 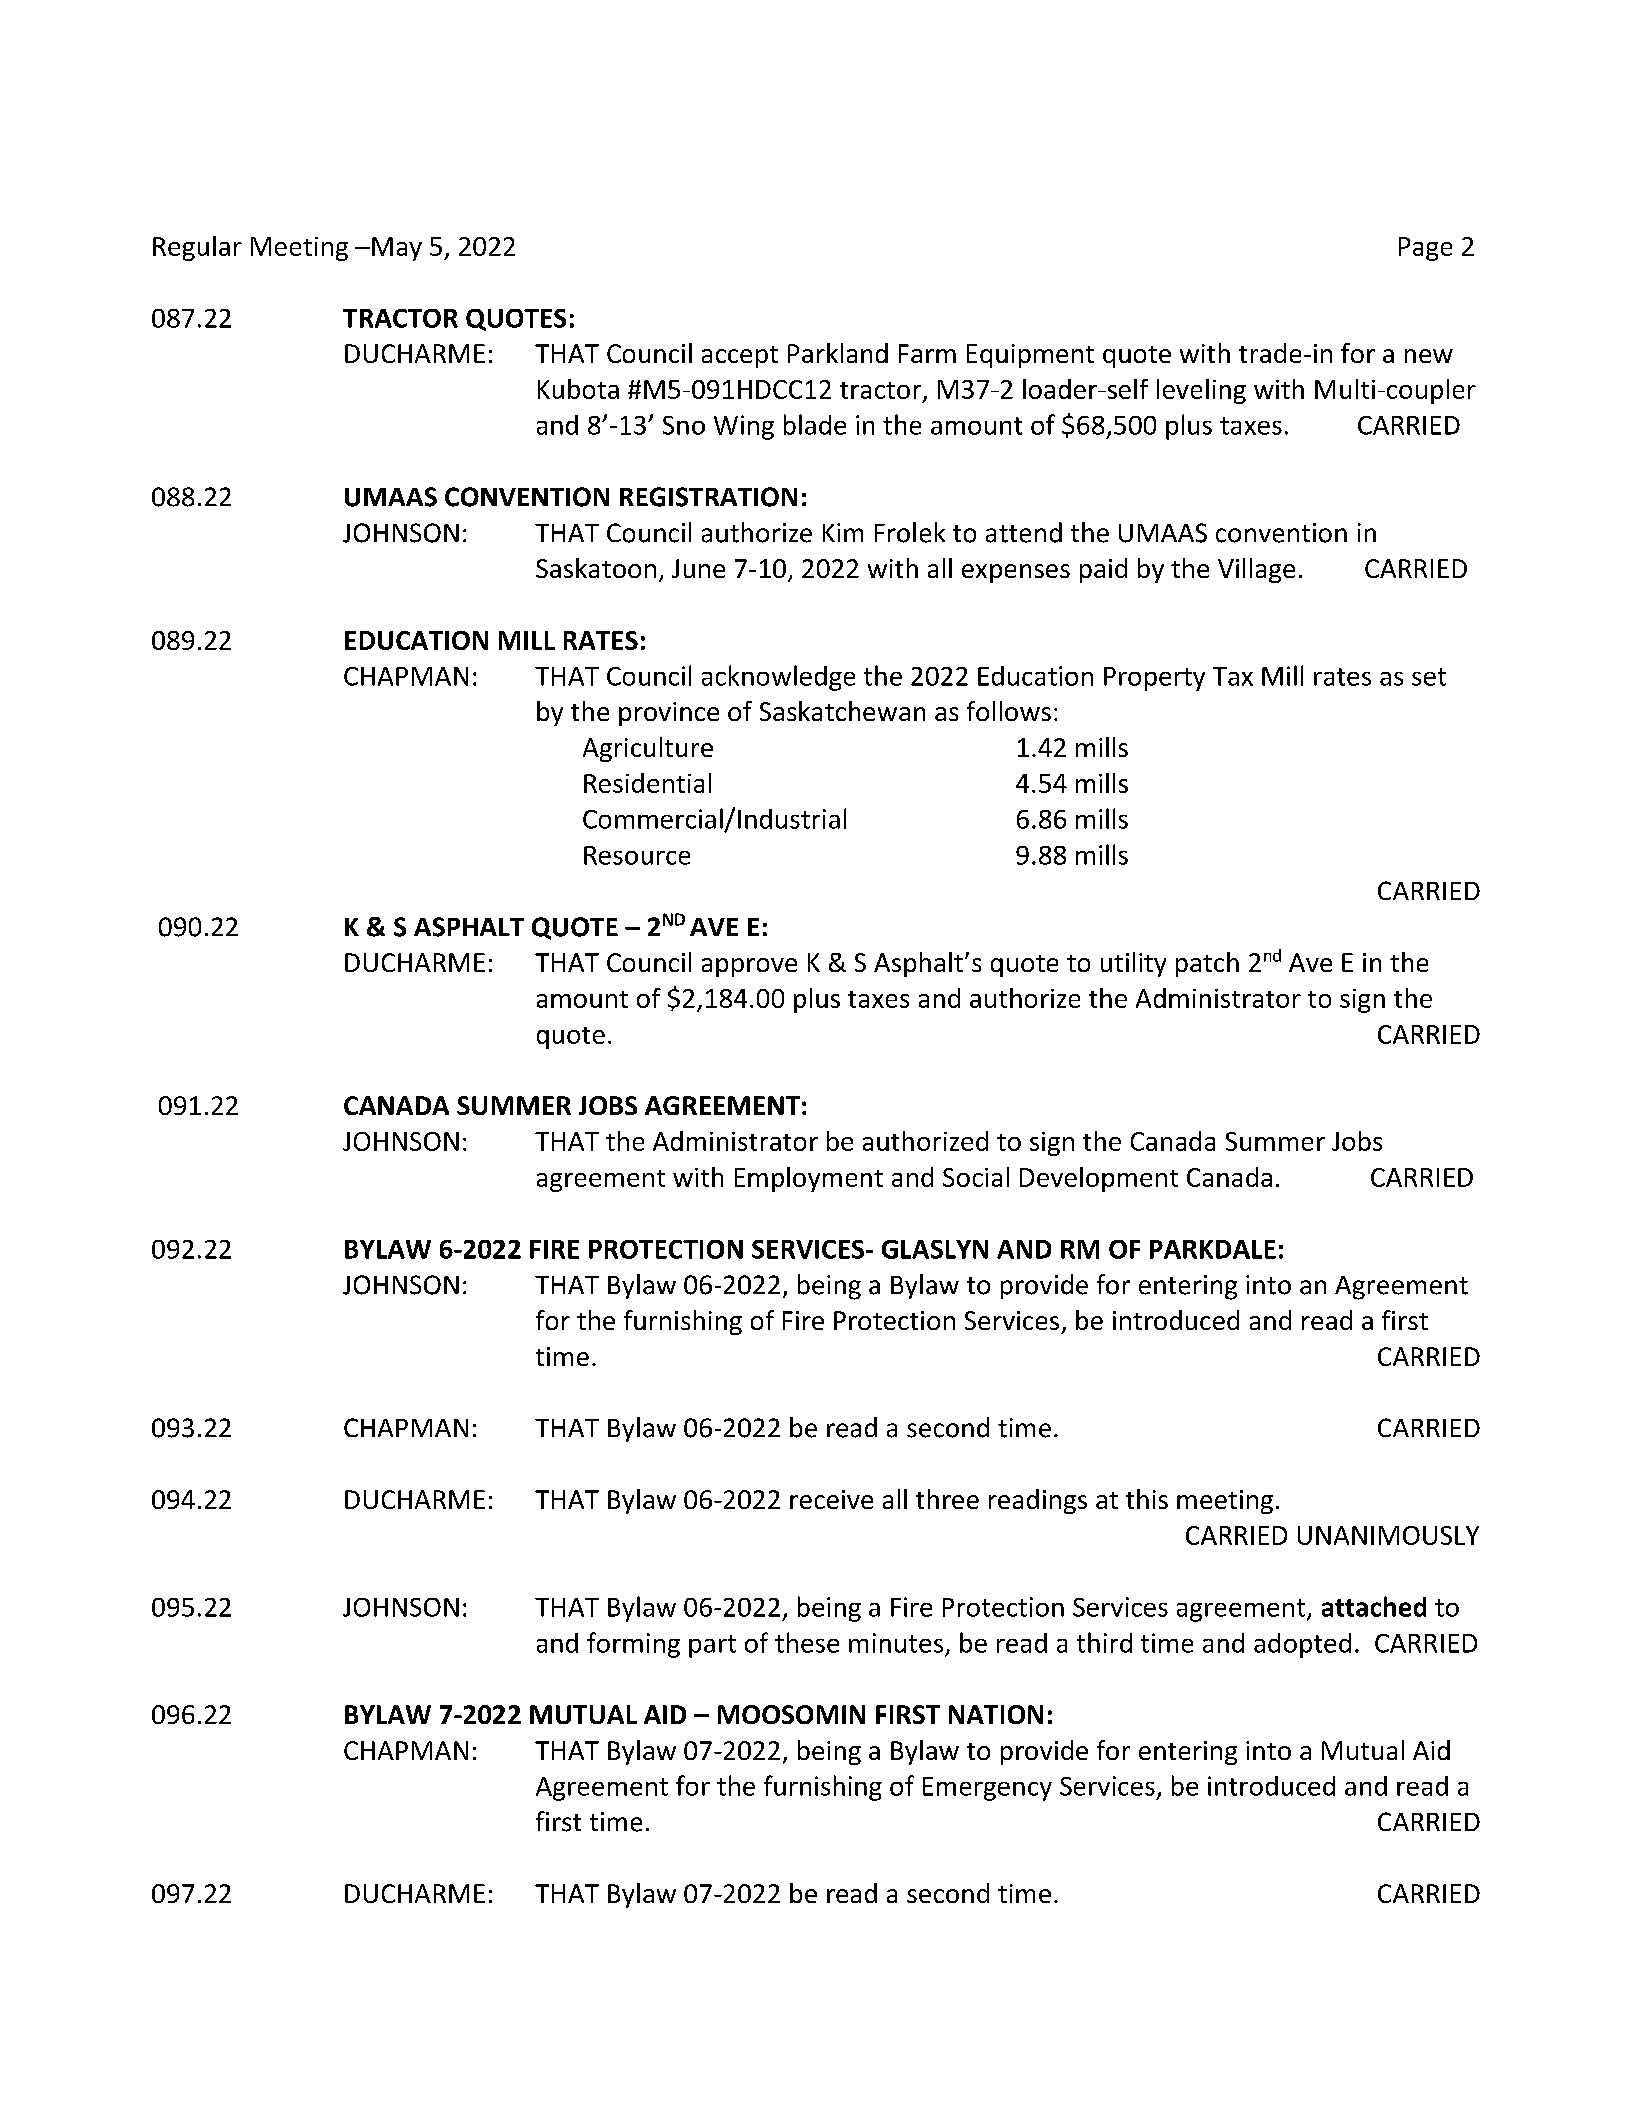 I want to click on patch, so click(x=1207, y=964).
